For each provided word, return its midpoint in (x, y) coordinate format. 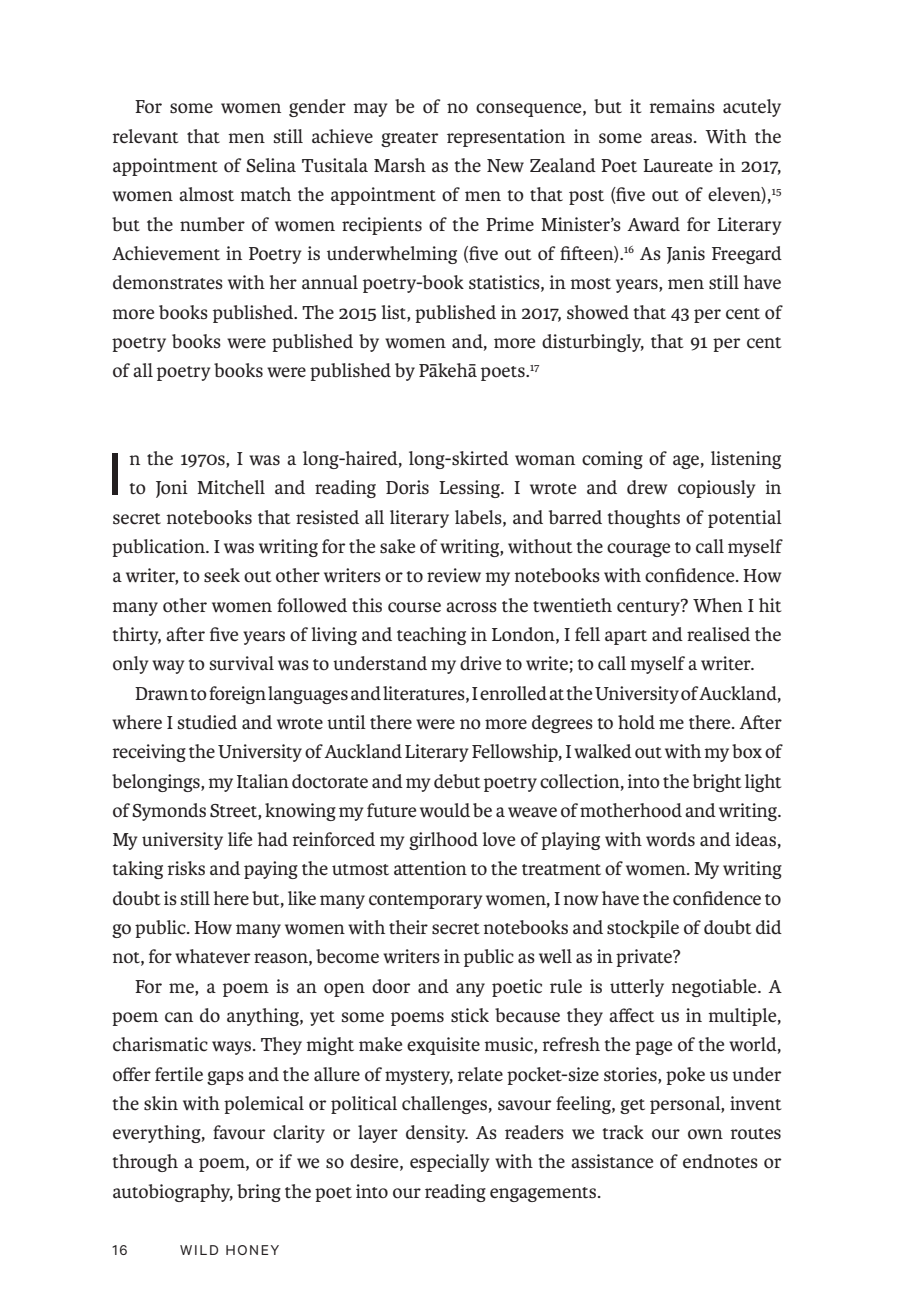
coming (612, 460)
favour (239, 1132)
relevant (145, 136)
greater (410, 139)
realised (718, 634)
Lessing (470, 489)
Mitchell (231, 487)
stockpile (643, 929)
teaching (431, 636)
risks (186, 868)
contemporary (426, 901)
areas (673, 138)
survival (241, 663)
